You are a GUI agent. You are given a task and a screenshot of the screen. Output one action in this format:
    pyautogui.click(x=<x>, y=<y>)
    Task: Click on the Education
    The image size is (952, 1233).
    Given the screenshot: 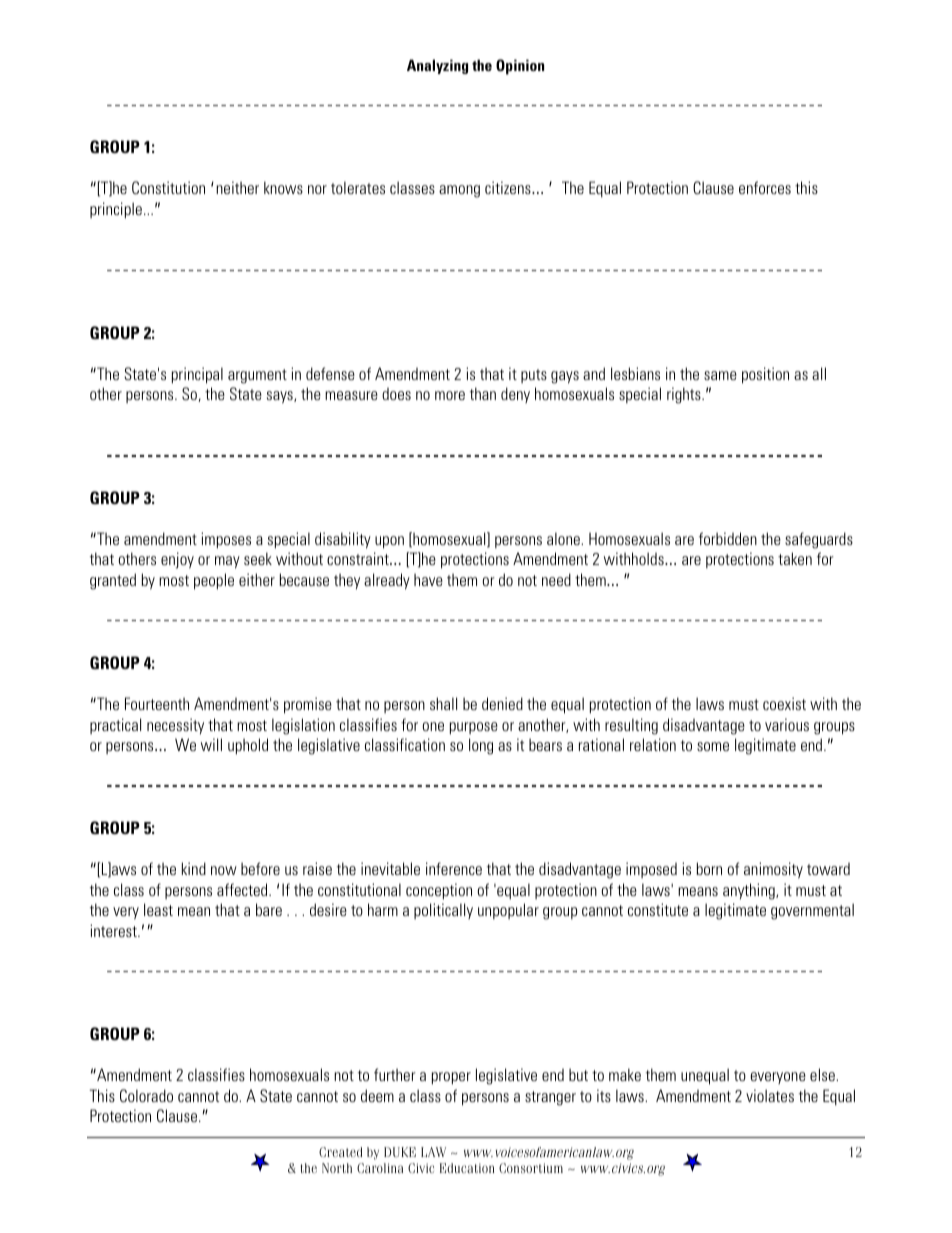 What is the action you would take?
    pyautogui.click(x=467, y=1168)
